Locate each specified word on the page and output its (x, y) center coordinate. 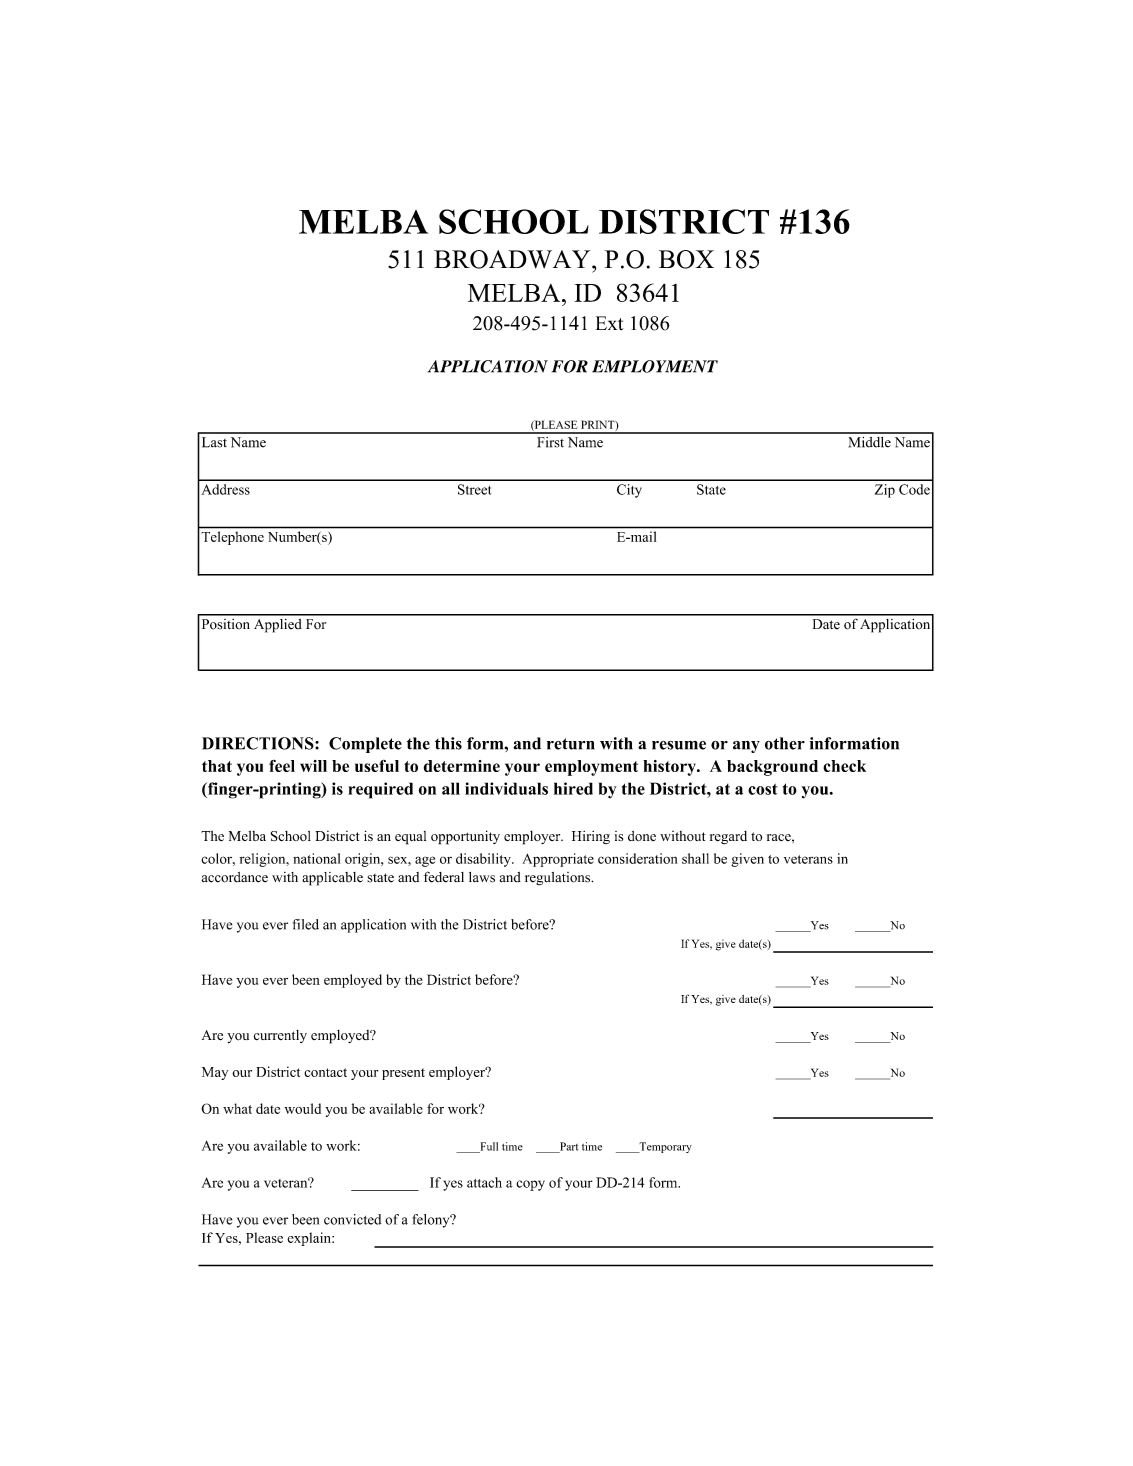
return (571, 744)
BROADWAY (513, 259)
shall (695, 858)
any (746, 747)
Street (475, 489)
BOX (686, 259)
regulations (559, 879)
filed (306, 924)
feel (282, 766)
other (785, 743)
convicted (352, 1219)
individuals (506, 788)
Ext (610, 323)
